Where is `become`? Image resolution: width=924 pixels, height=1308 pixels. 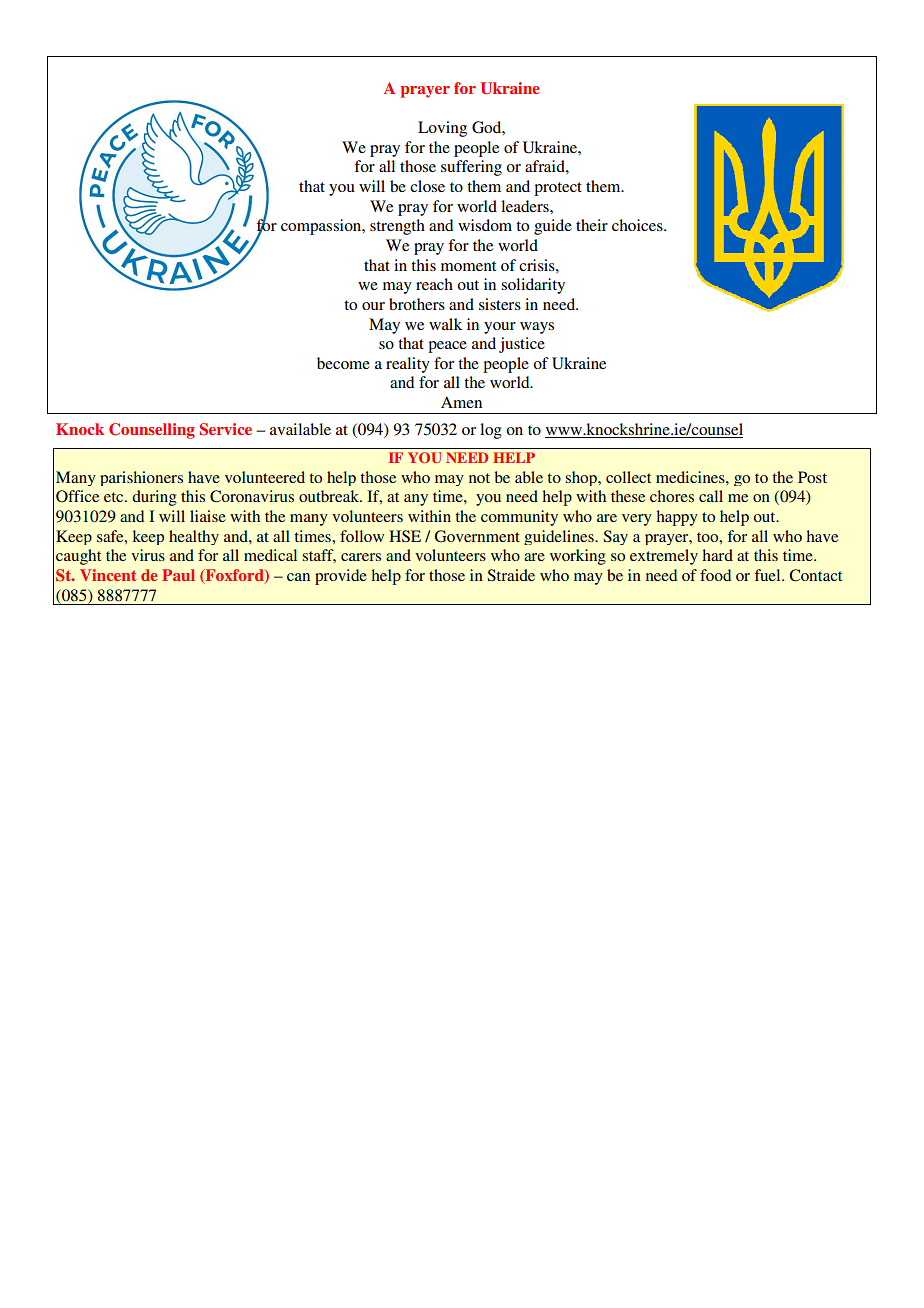
become is located at coordinates (343, 363).
